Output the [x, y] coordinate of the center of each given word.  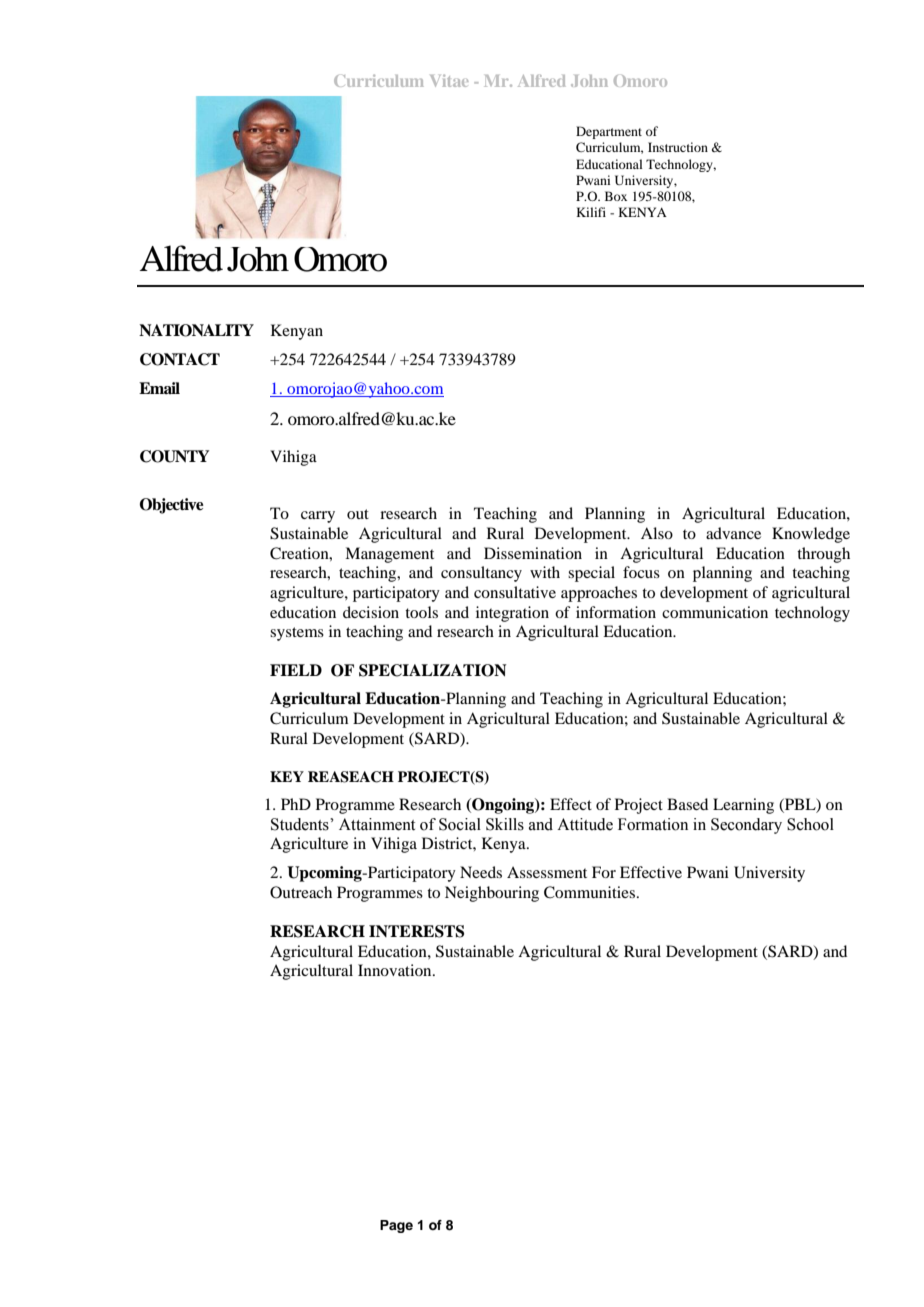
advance [733, 533]
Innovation [396, 970]
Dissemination [533, 553]
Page [396, 1226]
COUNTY [174, 456]
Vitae [449, 80]
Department [609, 132]
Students [301, 824]
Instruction [678, 147]
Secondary [746, 826]
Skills [505, 824]
